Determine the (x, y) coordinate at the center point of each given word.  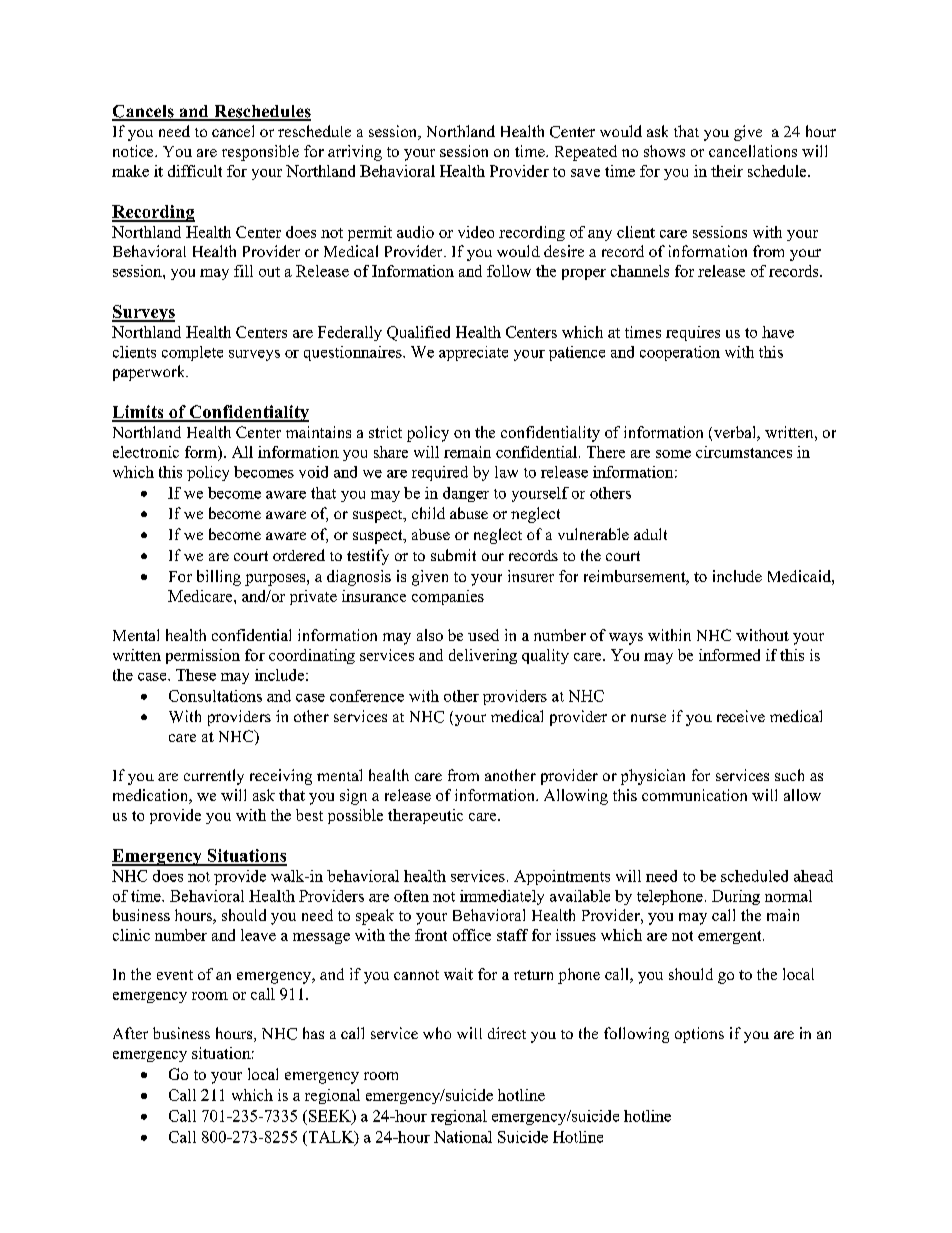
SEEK (331, 1117)
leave (258, 935)
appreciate (473, 353)
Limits (139, 413)
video (476, 232)
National (463, 1137)
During (736, 897)
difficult (195, 171)
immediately (502, 897)
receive (741, 716)
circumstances (744, 452)
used (483, 635)
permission (203, 656)
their (727, 171)
